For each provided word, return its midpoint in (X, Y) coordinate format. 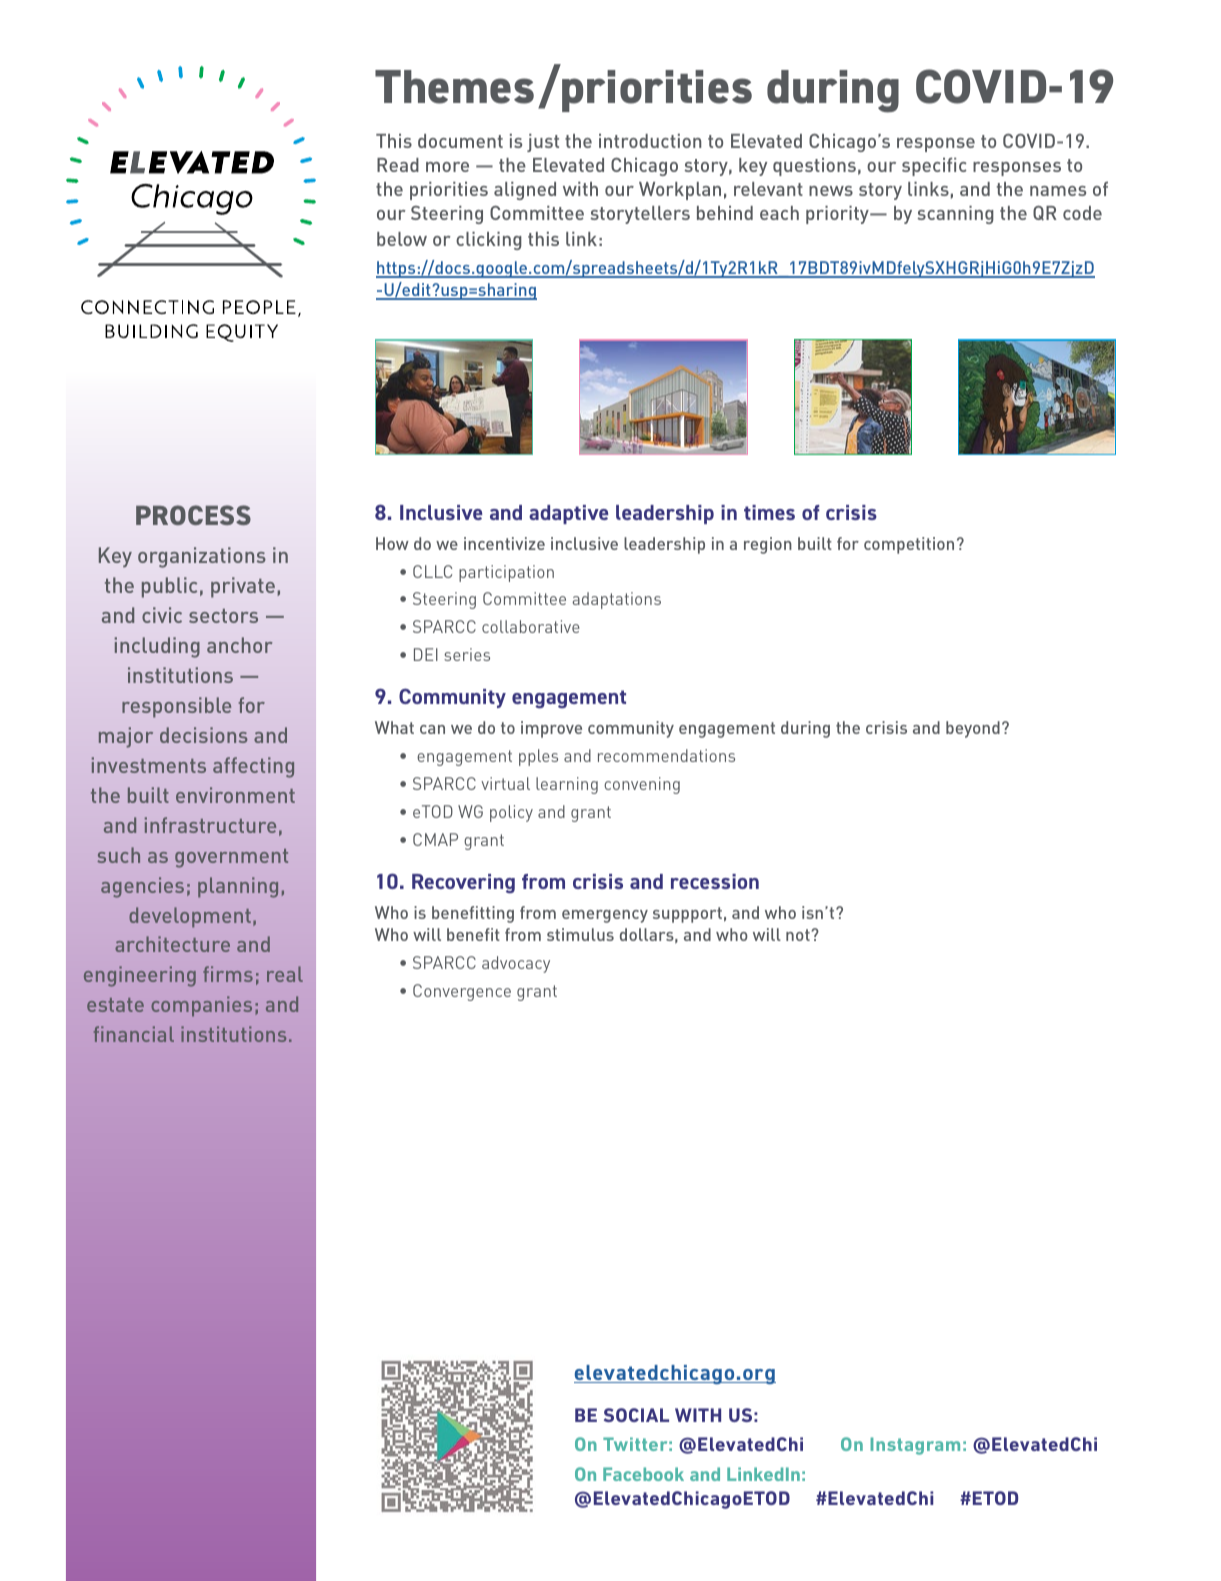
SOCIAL (636, 1415)
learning (567, 785)
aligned (525, 191)
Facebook (643, 1474)
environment (235, 795)
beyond (973, 729)
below (402, 239)
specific (934, 166)
